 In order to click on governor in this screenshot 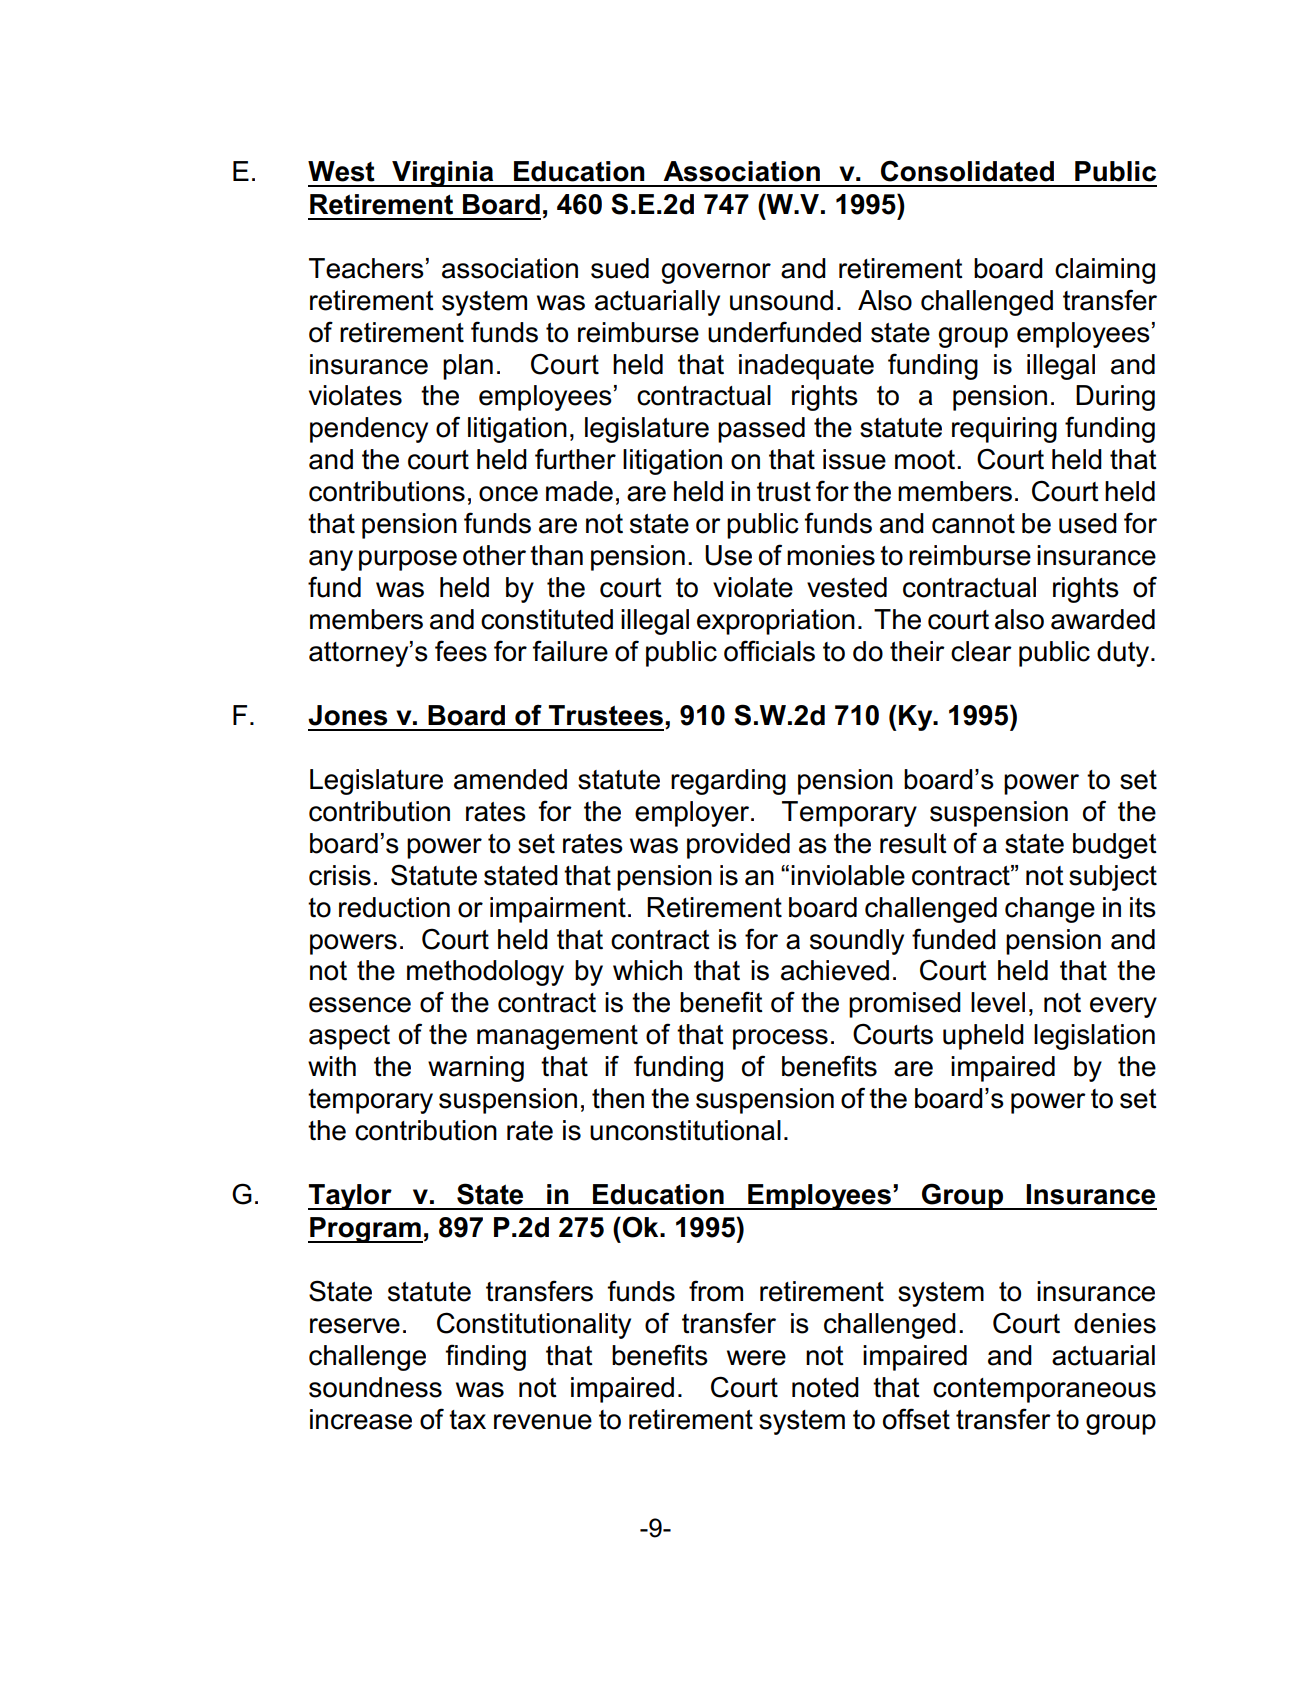, I will do `click(716, 273)`.
